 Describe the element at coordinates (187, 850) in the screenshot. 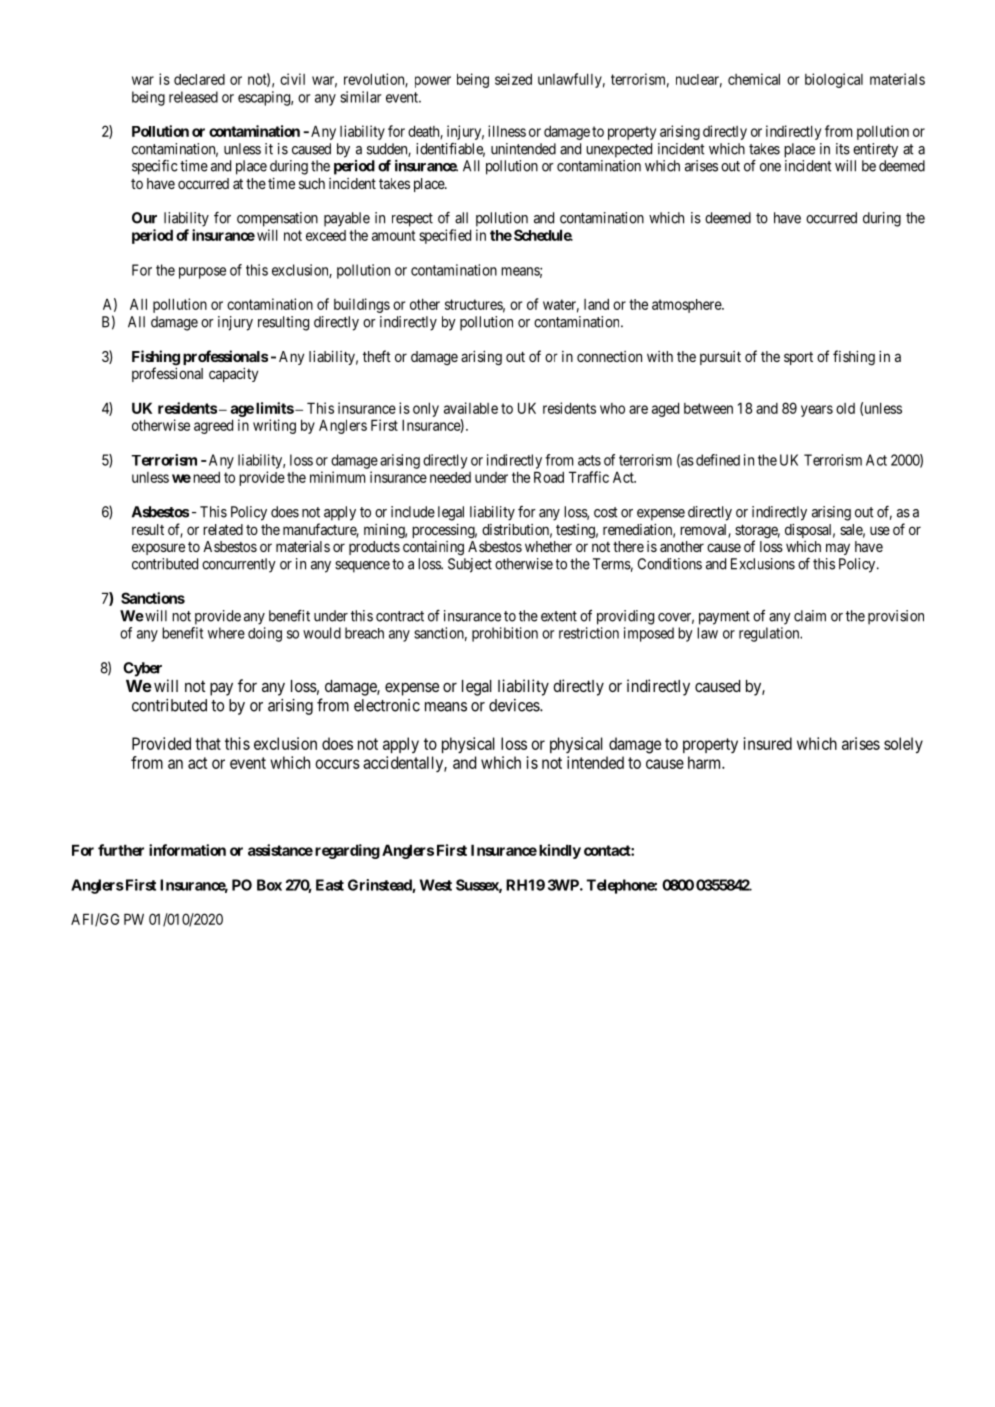

I see `information` at that location.
